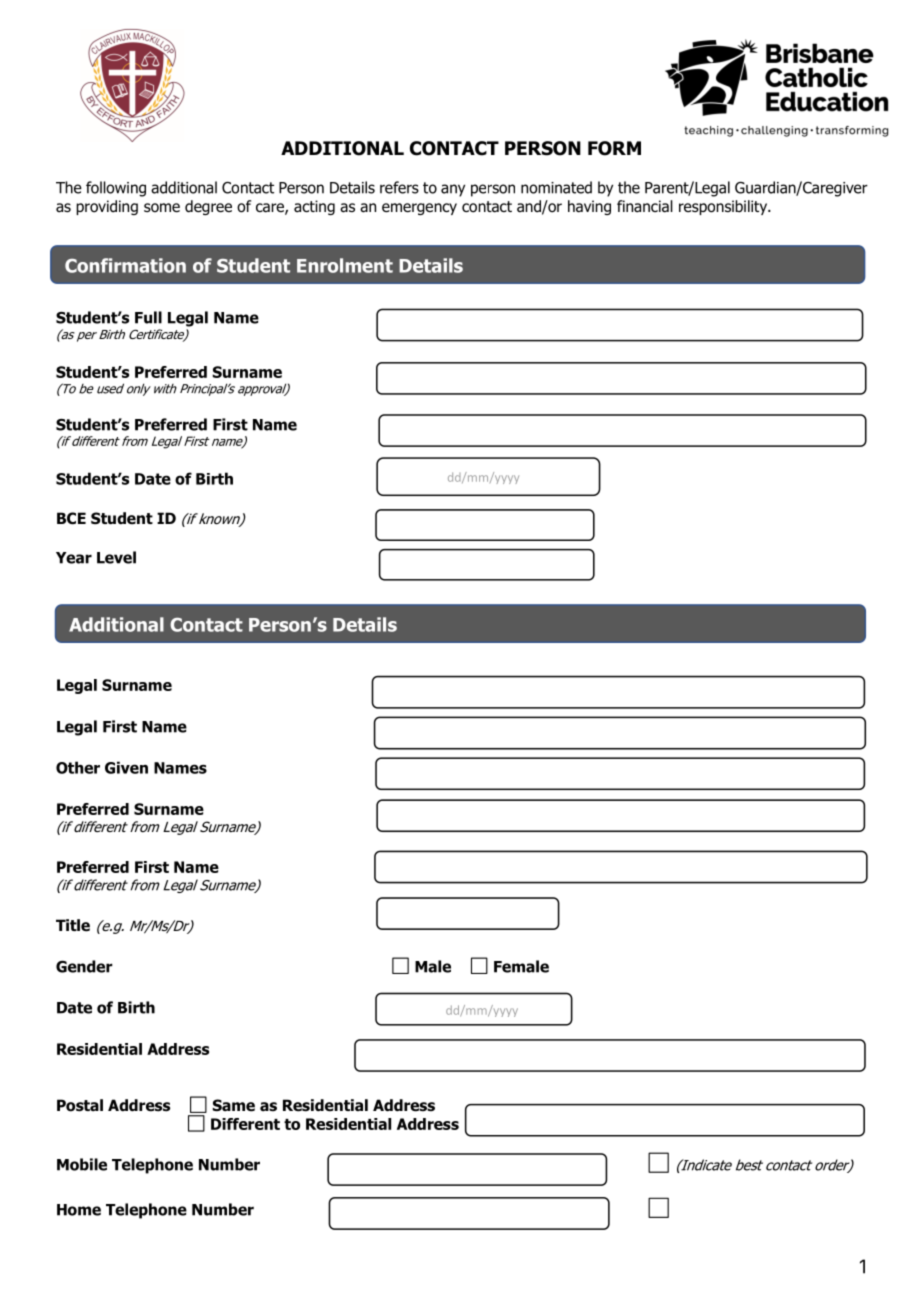 The image size is (924, 1308). What do you see at coordinates (82, 1164) in the screenshot?
I see `Mobile` at bounding box center [82, 1164].
